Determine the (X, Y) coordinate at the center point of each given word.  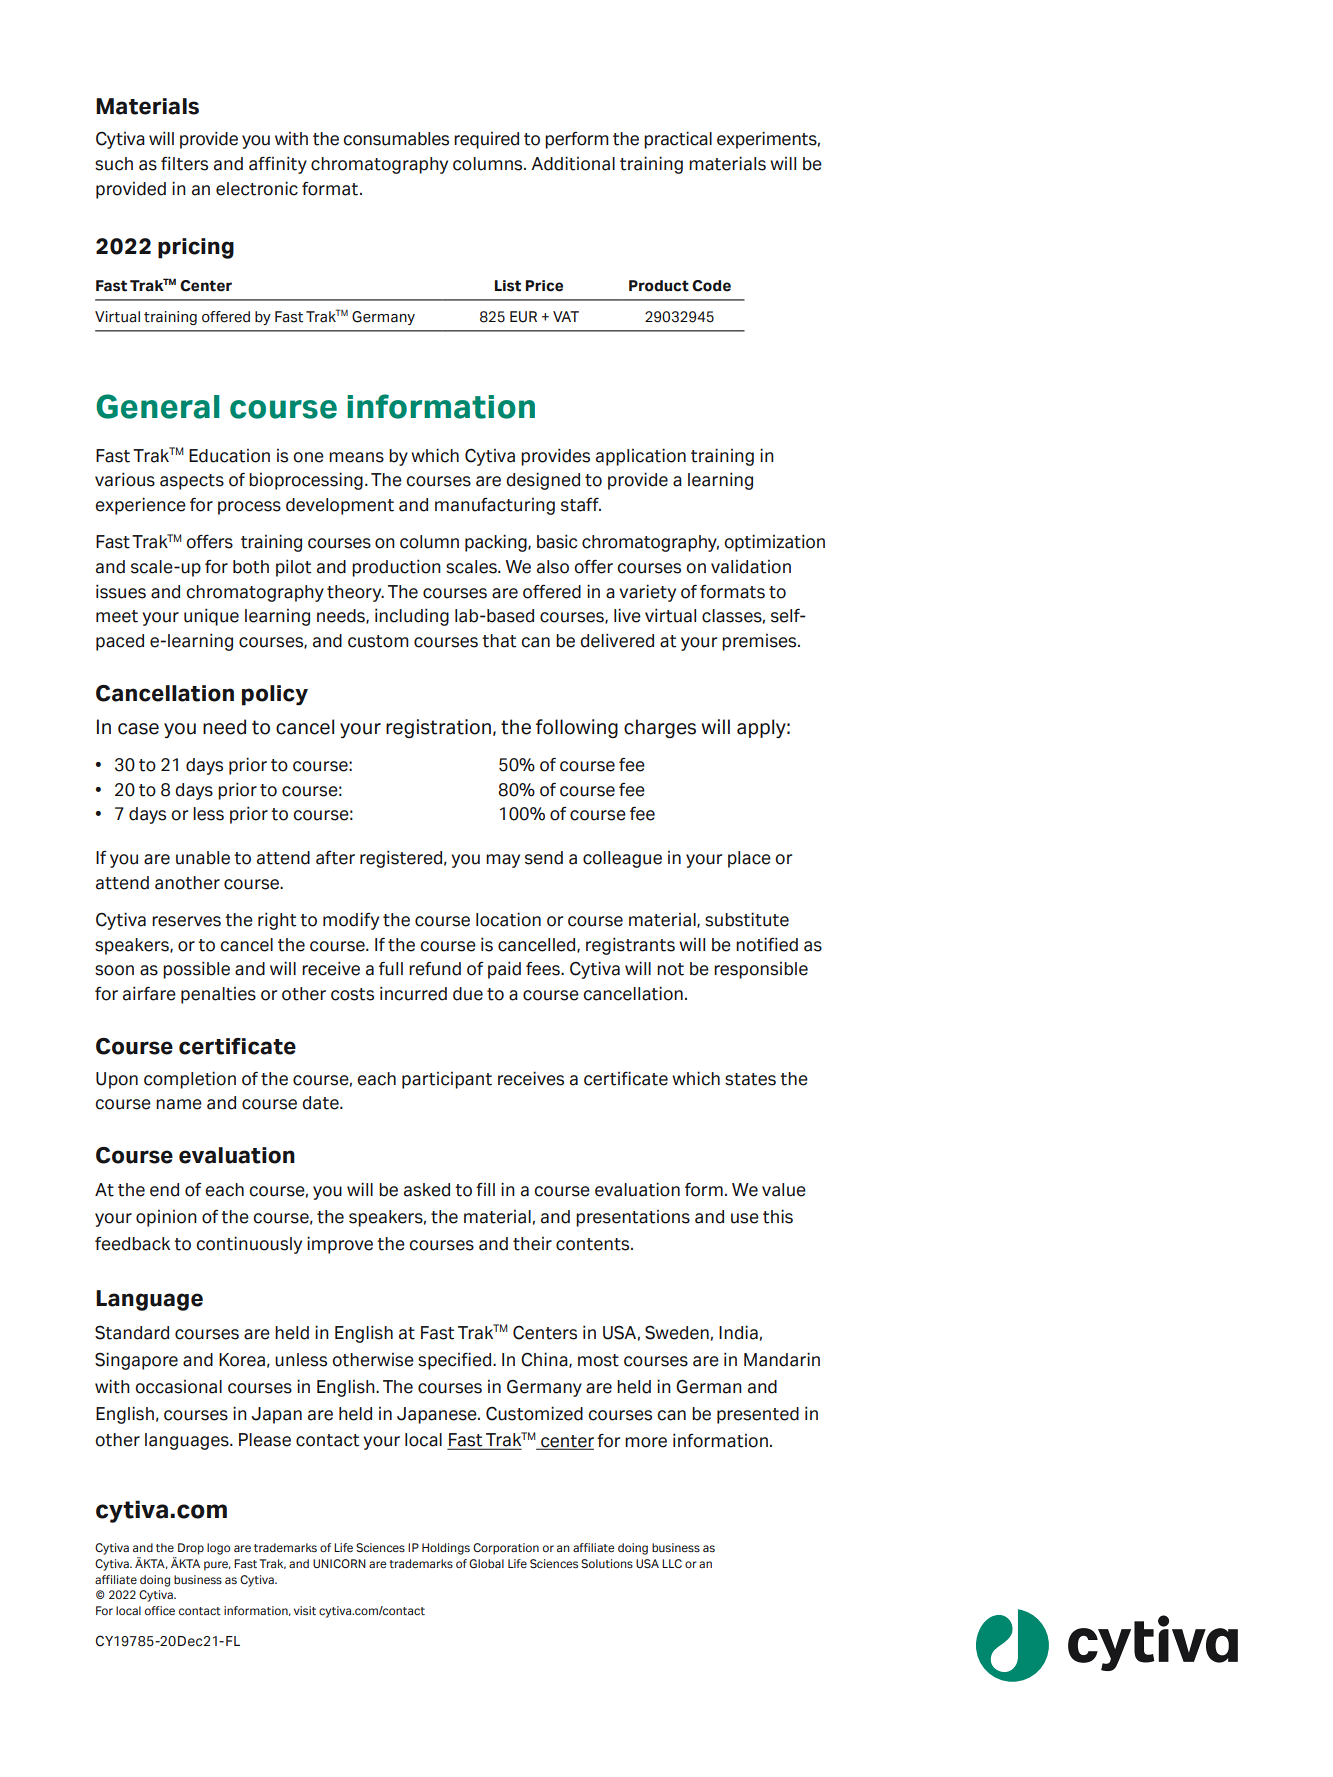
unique (211, 617)
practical (678, 140)
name (179, 1104)
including (412, 617)
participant (447, 1080)
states (750, 1079)
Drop (191, 1549)
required (486, 140)
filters (184, 163)
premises (760, 642)
